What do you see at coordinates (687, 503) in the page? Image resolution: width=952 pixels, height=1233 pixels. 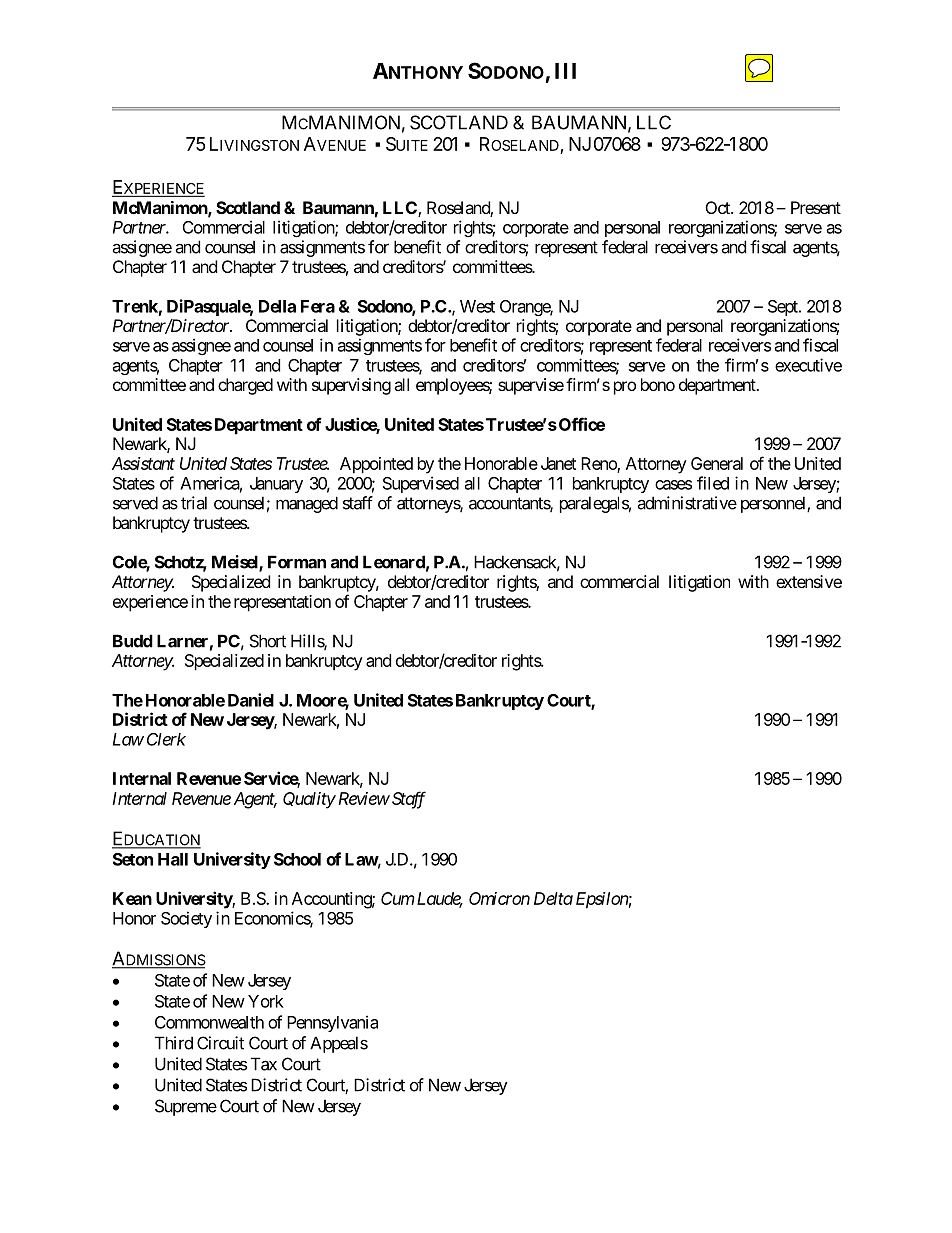 I see `administrative` at bounding box center [687, 503].
